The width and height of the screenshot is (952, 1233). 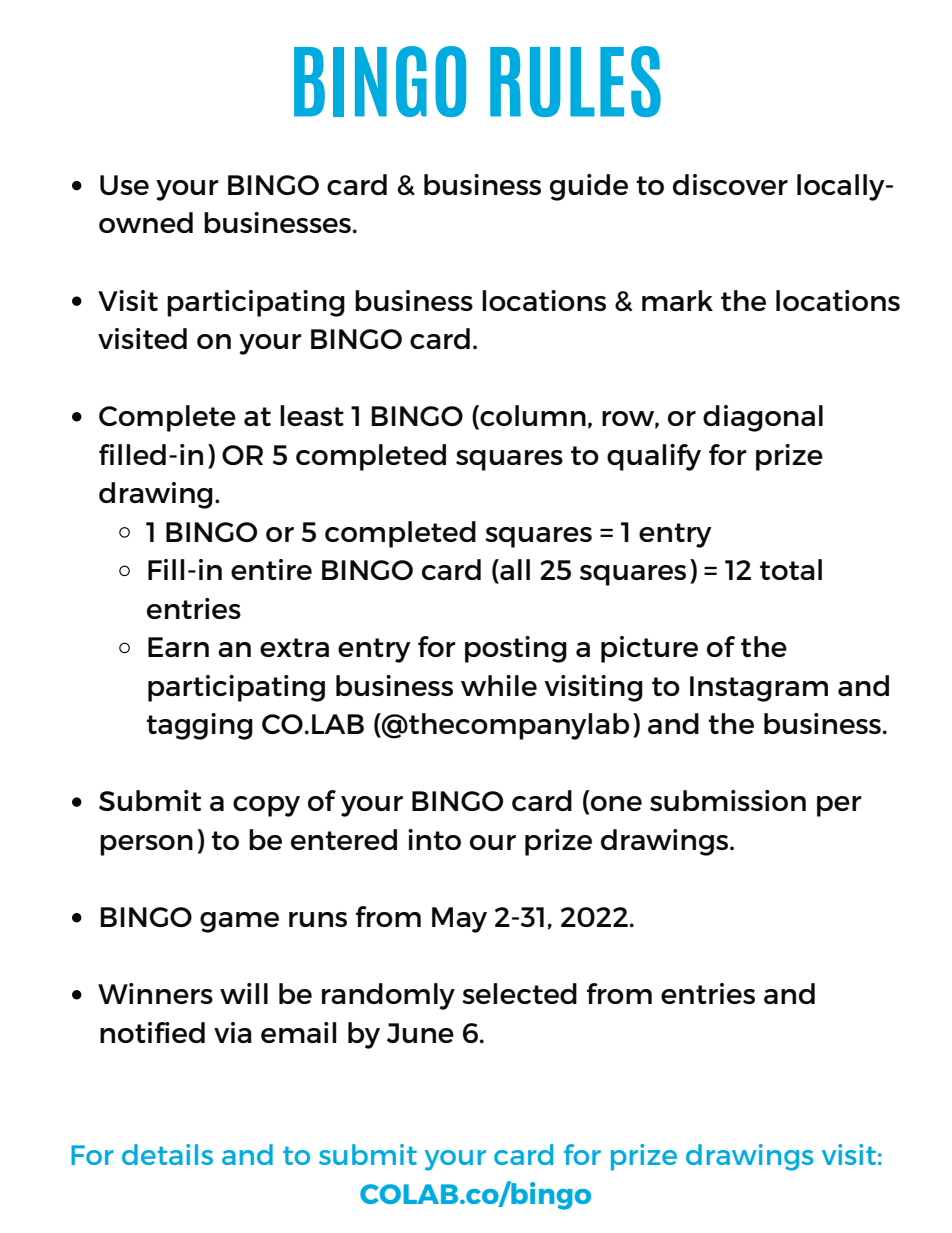 What do you see at coordinates (312, 415) in the screenshot?
I see `least` at bounding box center [312, 415].
